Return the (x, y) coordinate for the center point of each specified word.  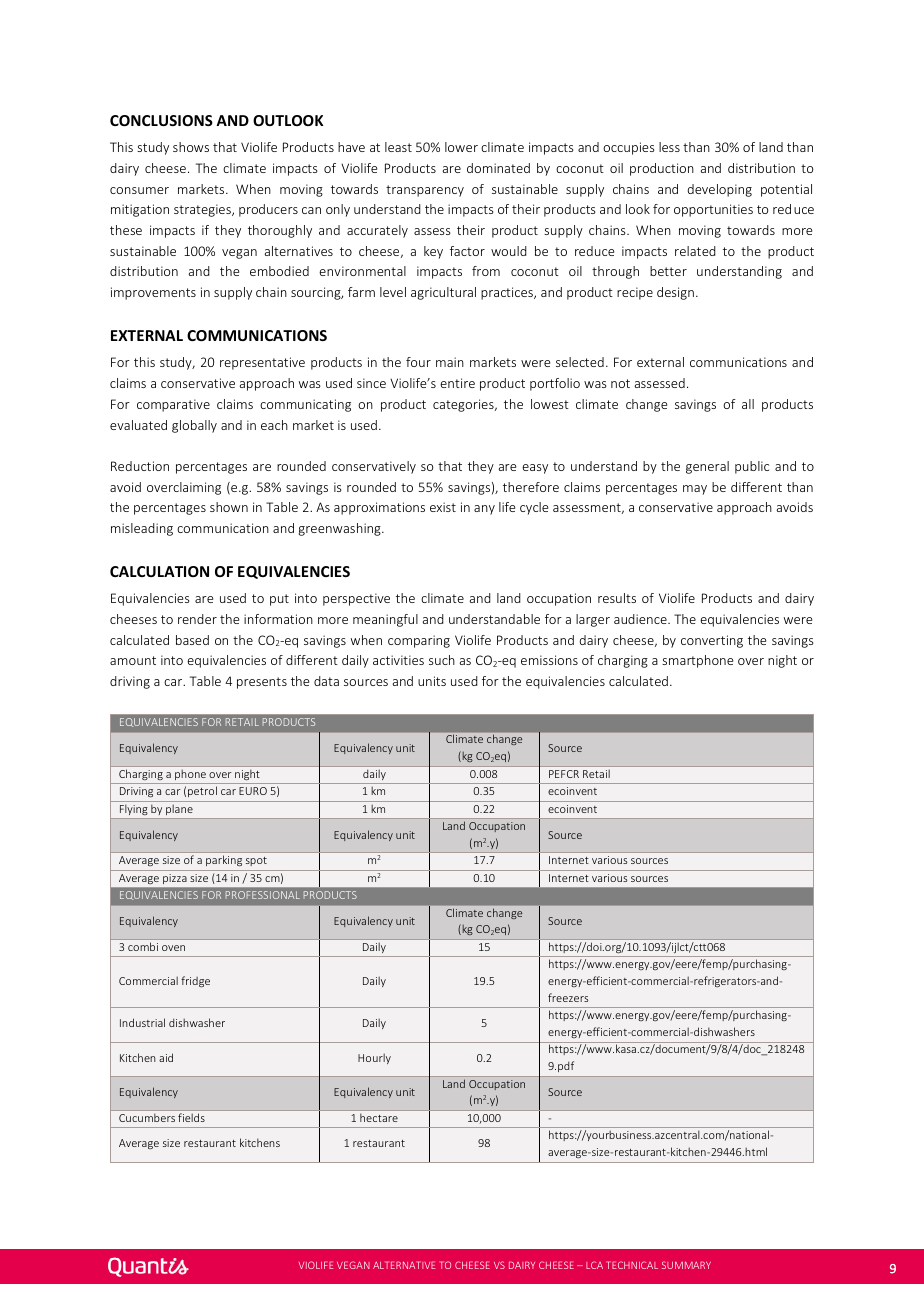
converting (712, 641)
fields (191, 1117)
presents (262, 683)
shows (191, 147)
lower (461, 147)
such (442, 660)
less (669, 147)
